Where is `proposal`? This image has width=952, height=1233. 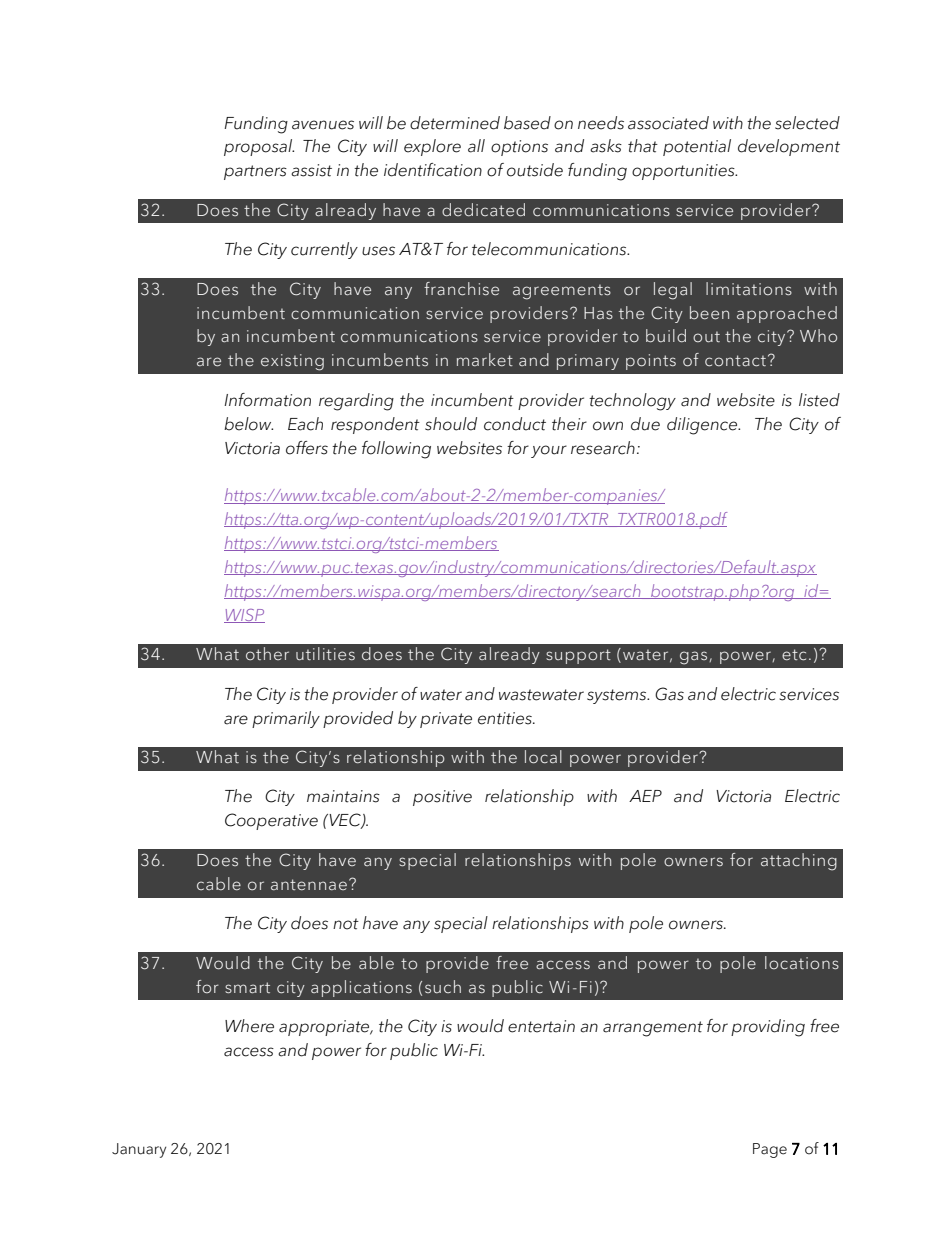 proposal is located at coordinates (259, 147).
